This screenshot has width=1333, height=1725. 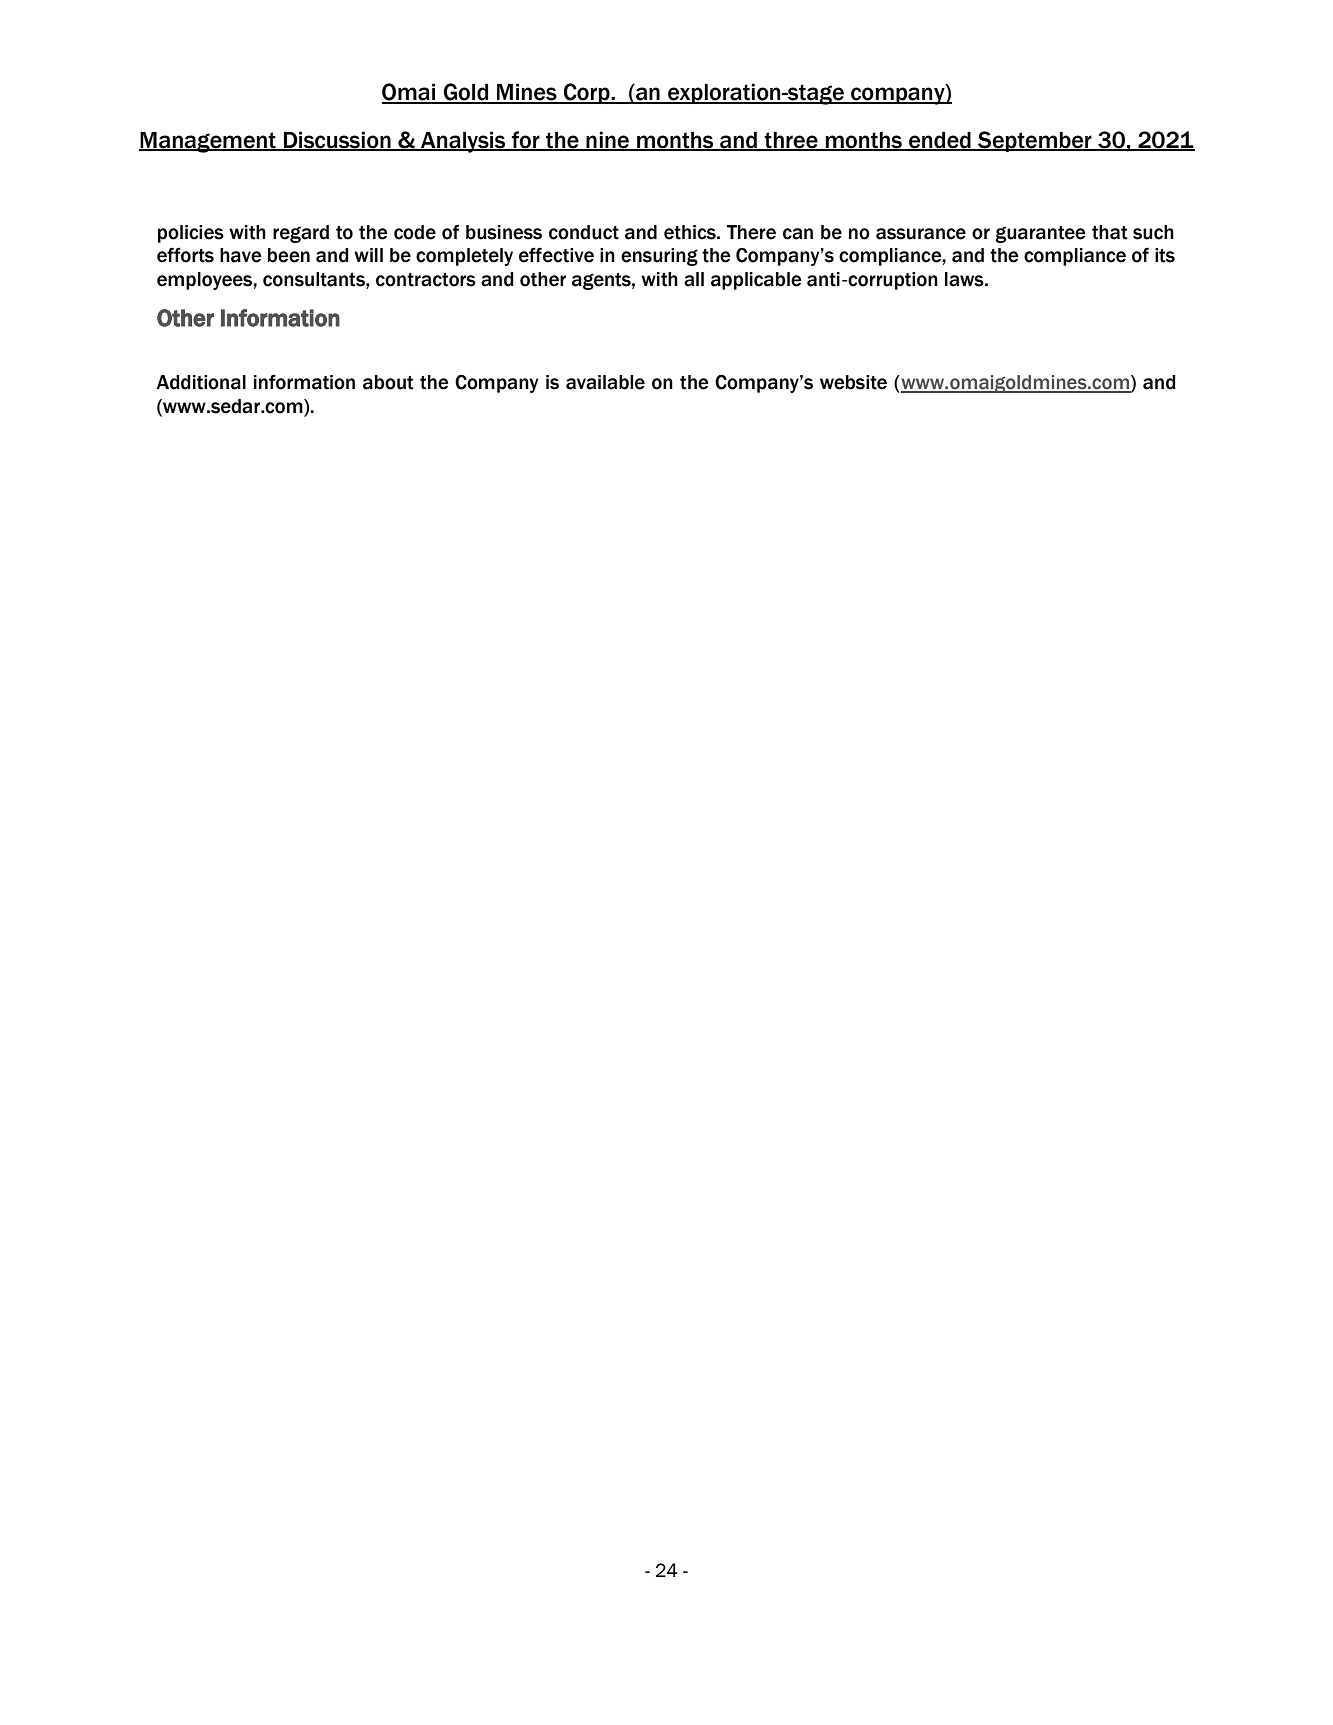 What do you see at coordinates (607, 141) in the screenshot?
I see `nine` at bounding box center [607, 141].
